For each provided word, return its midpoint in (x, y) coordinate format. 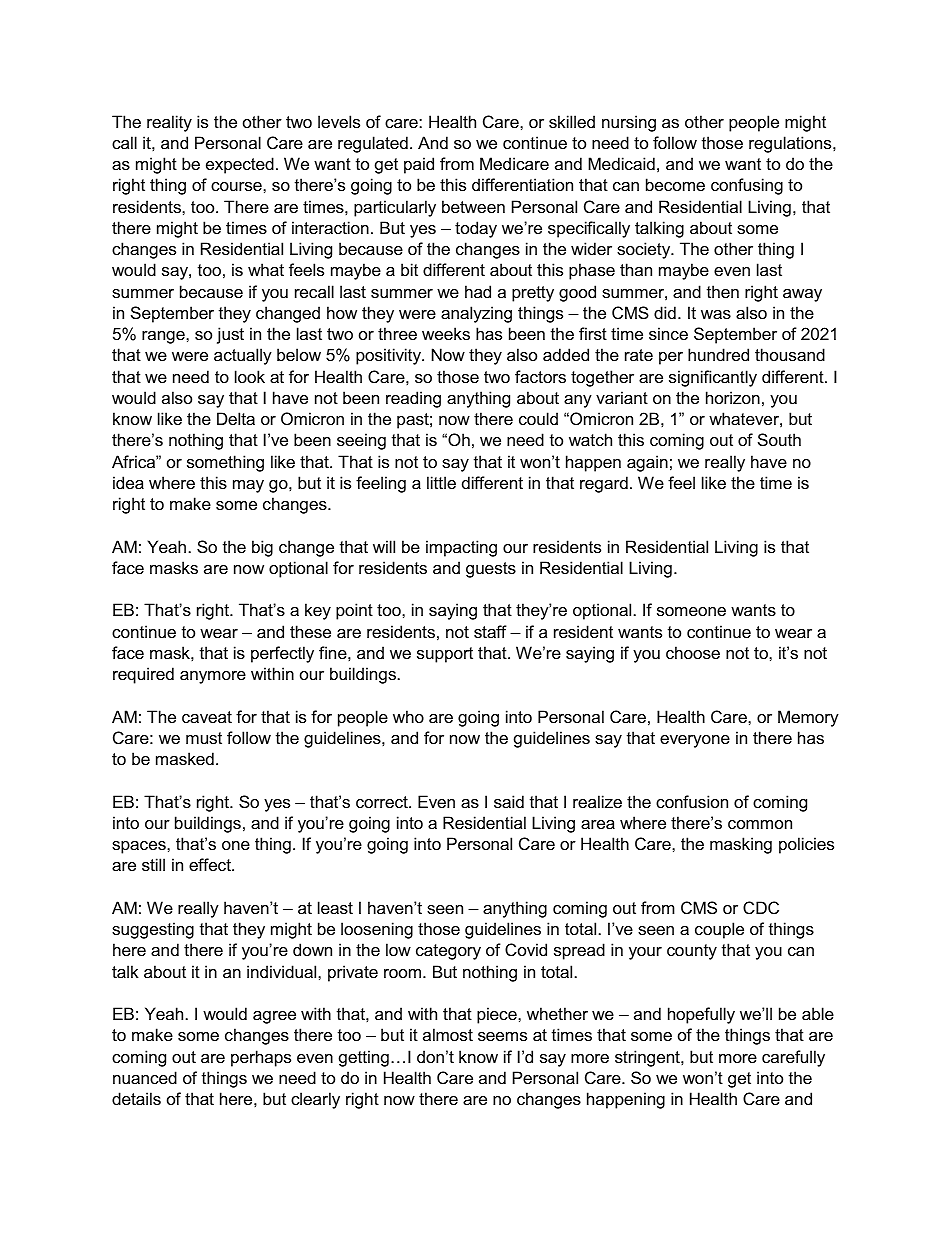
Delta (236, 418)
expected (240, 165)
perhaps (261, 1058)
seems (502, 1036)
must (204, 738)
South (779, 439)
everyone (695, 741)
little (441, 482)
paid (419, 165)
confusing (747, 186)
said (509, 801)
